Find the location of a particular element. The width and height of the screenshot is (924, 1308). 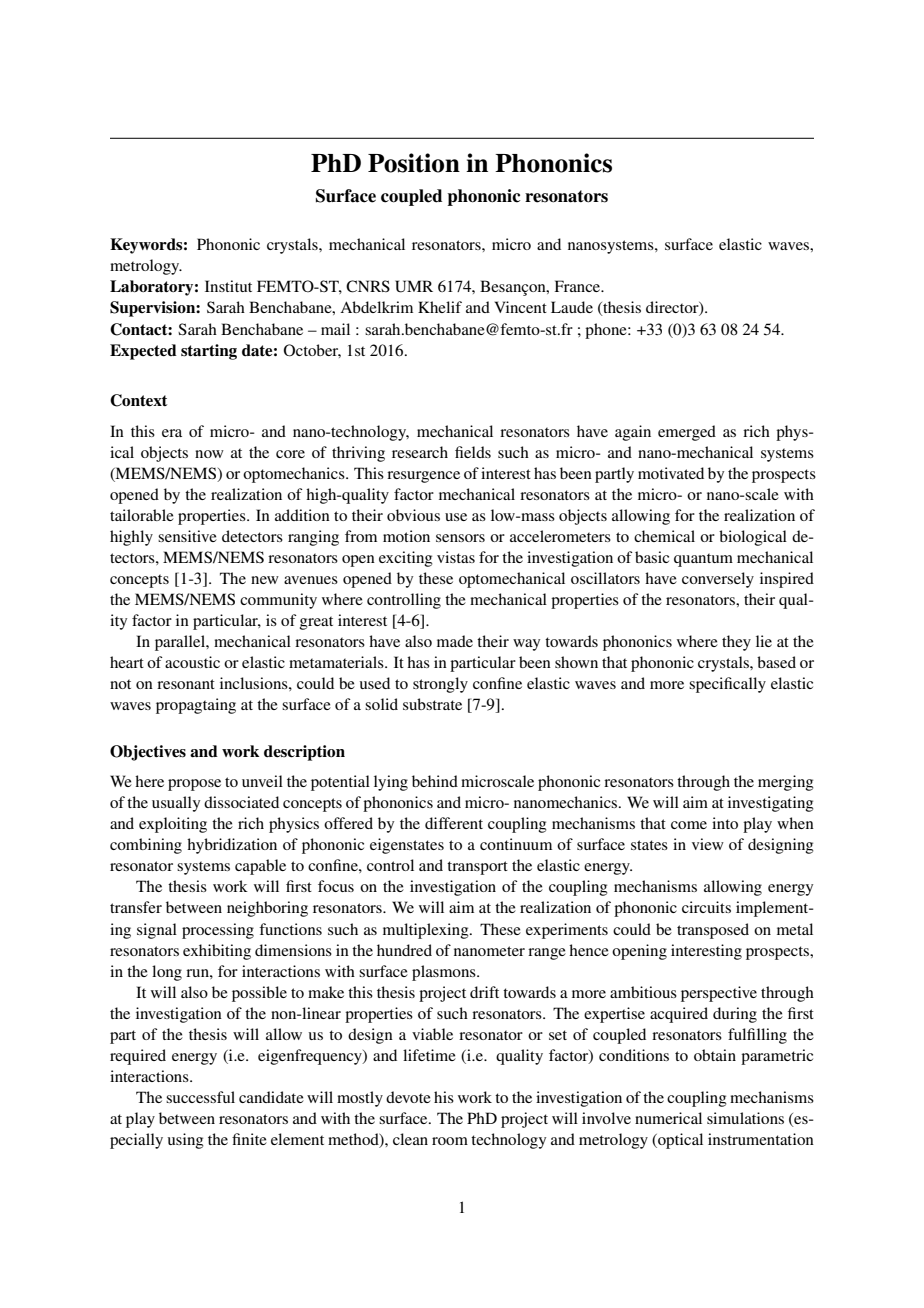

sensitive is located at coordinates (187, 536).
